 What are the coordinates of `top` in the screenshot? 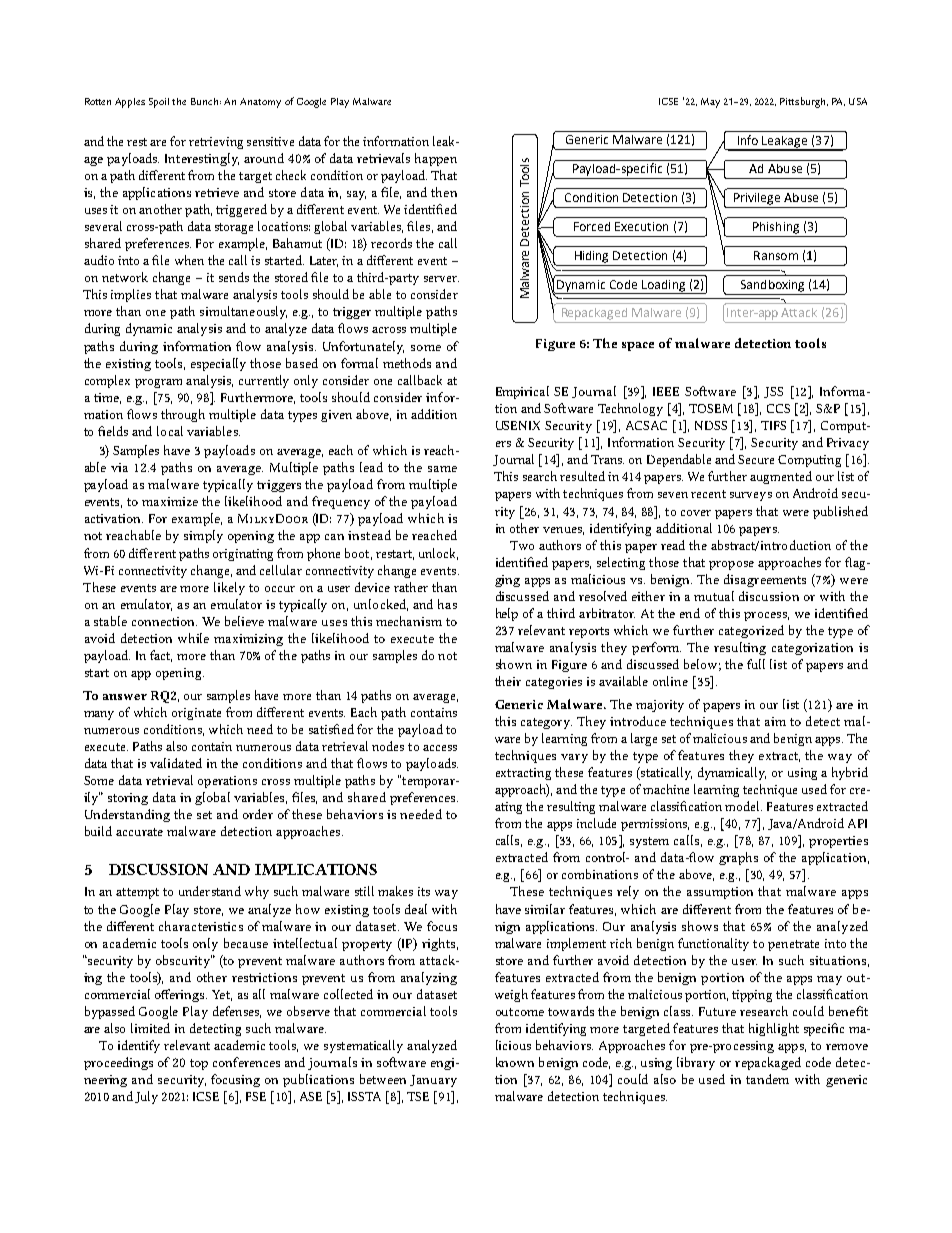 It's located at (199, 1064).
